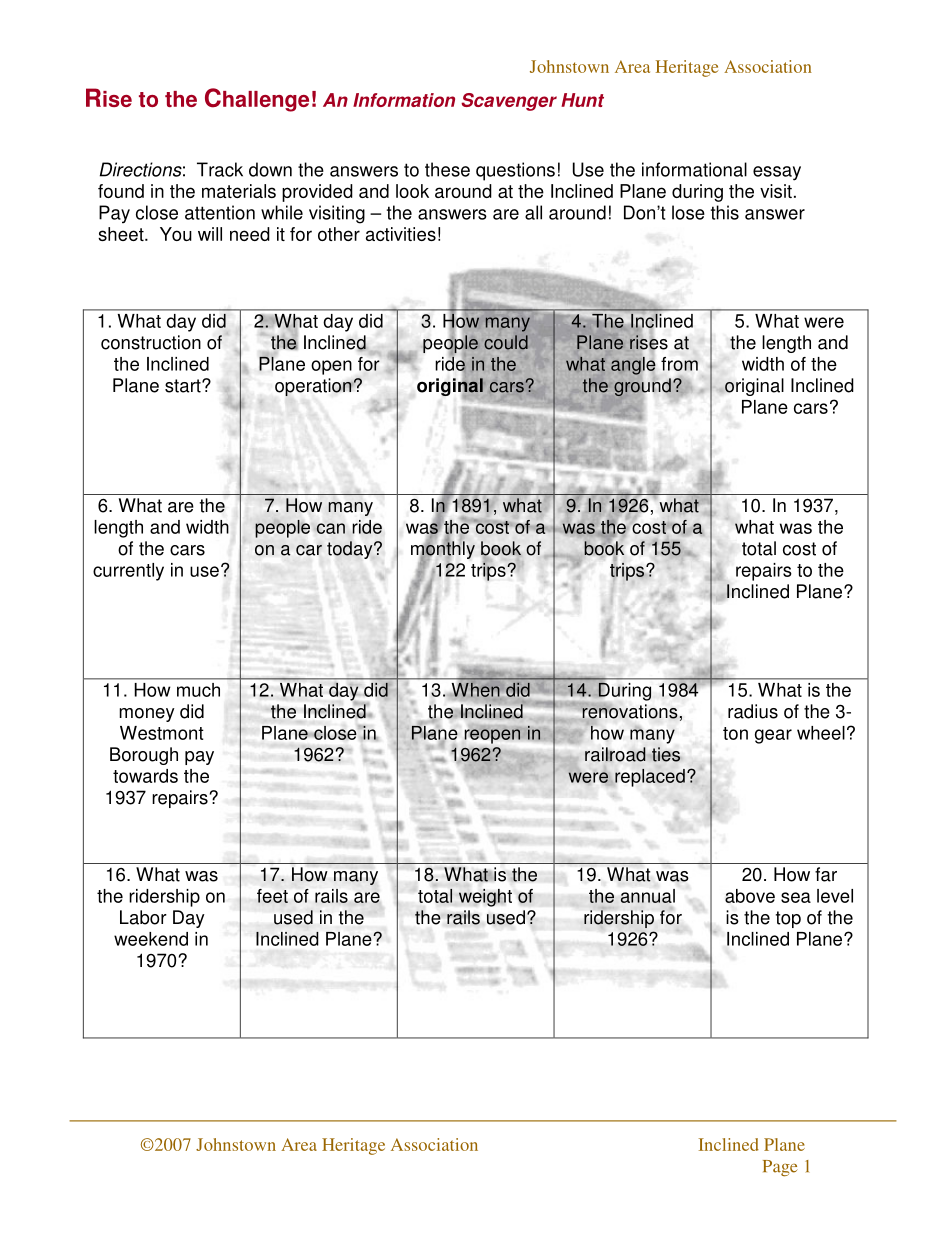  I want to click on Page, so click(780, 1168).
